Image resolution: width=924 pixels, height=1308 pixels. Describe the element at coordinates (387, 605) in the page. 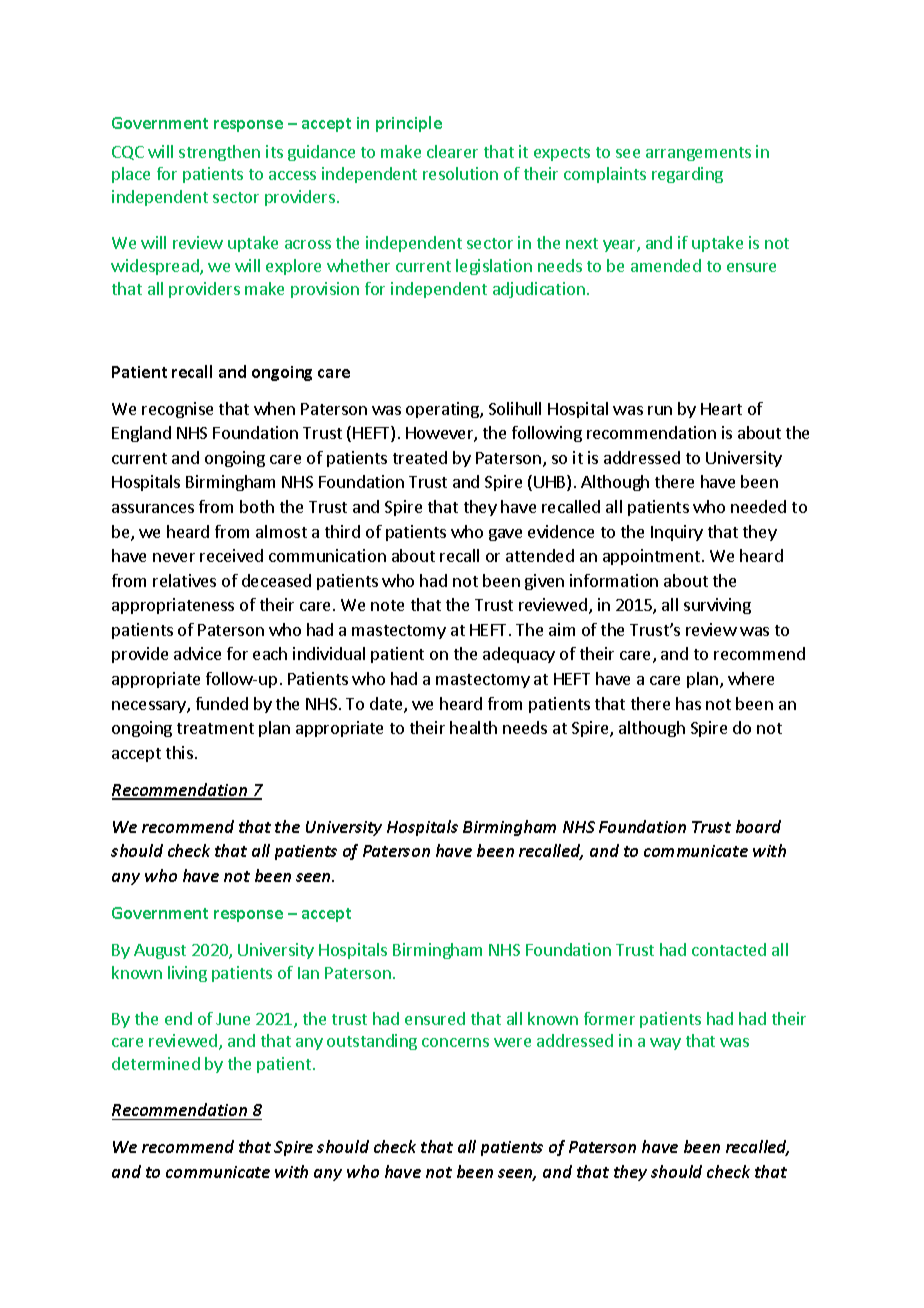

I see `note` at that location.
